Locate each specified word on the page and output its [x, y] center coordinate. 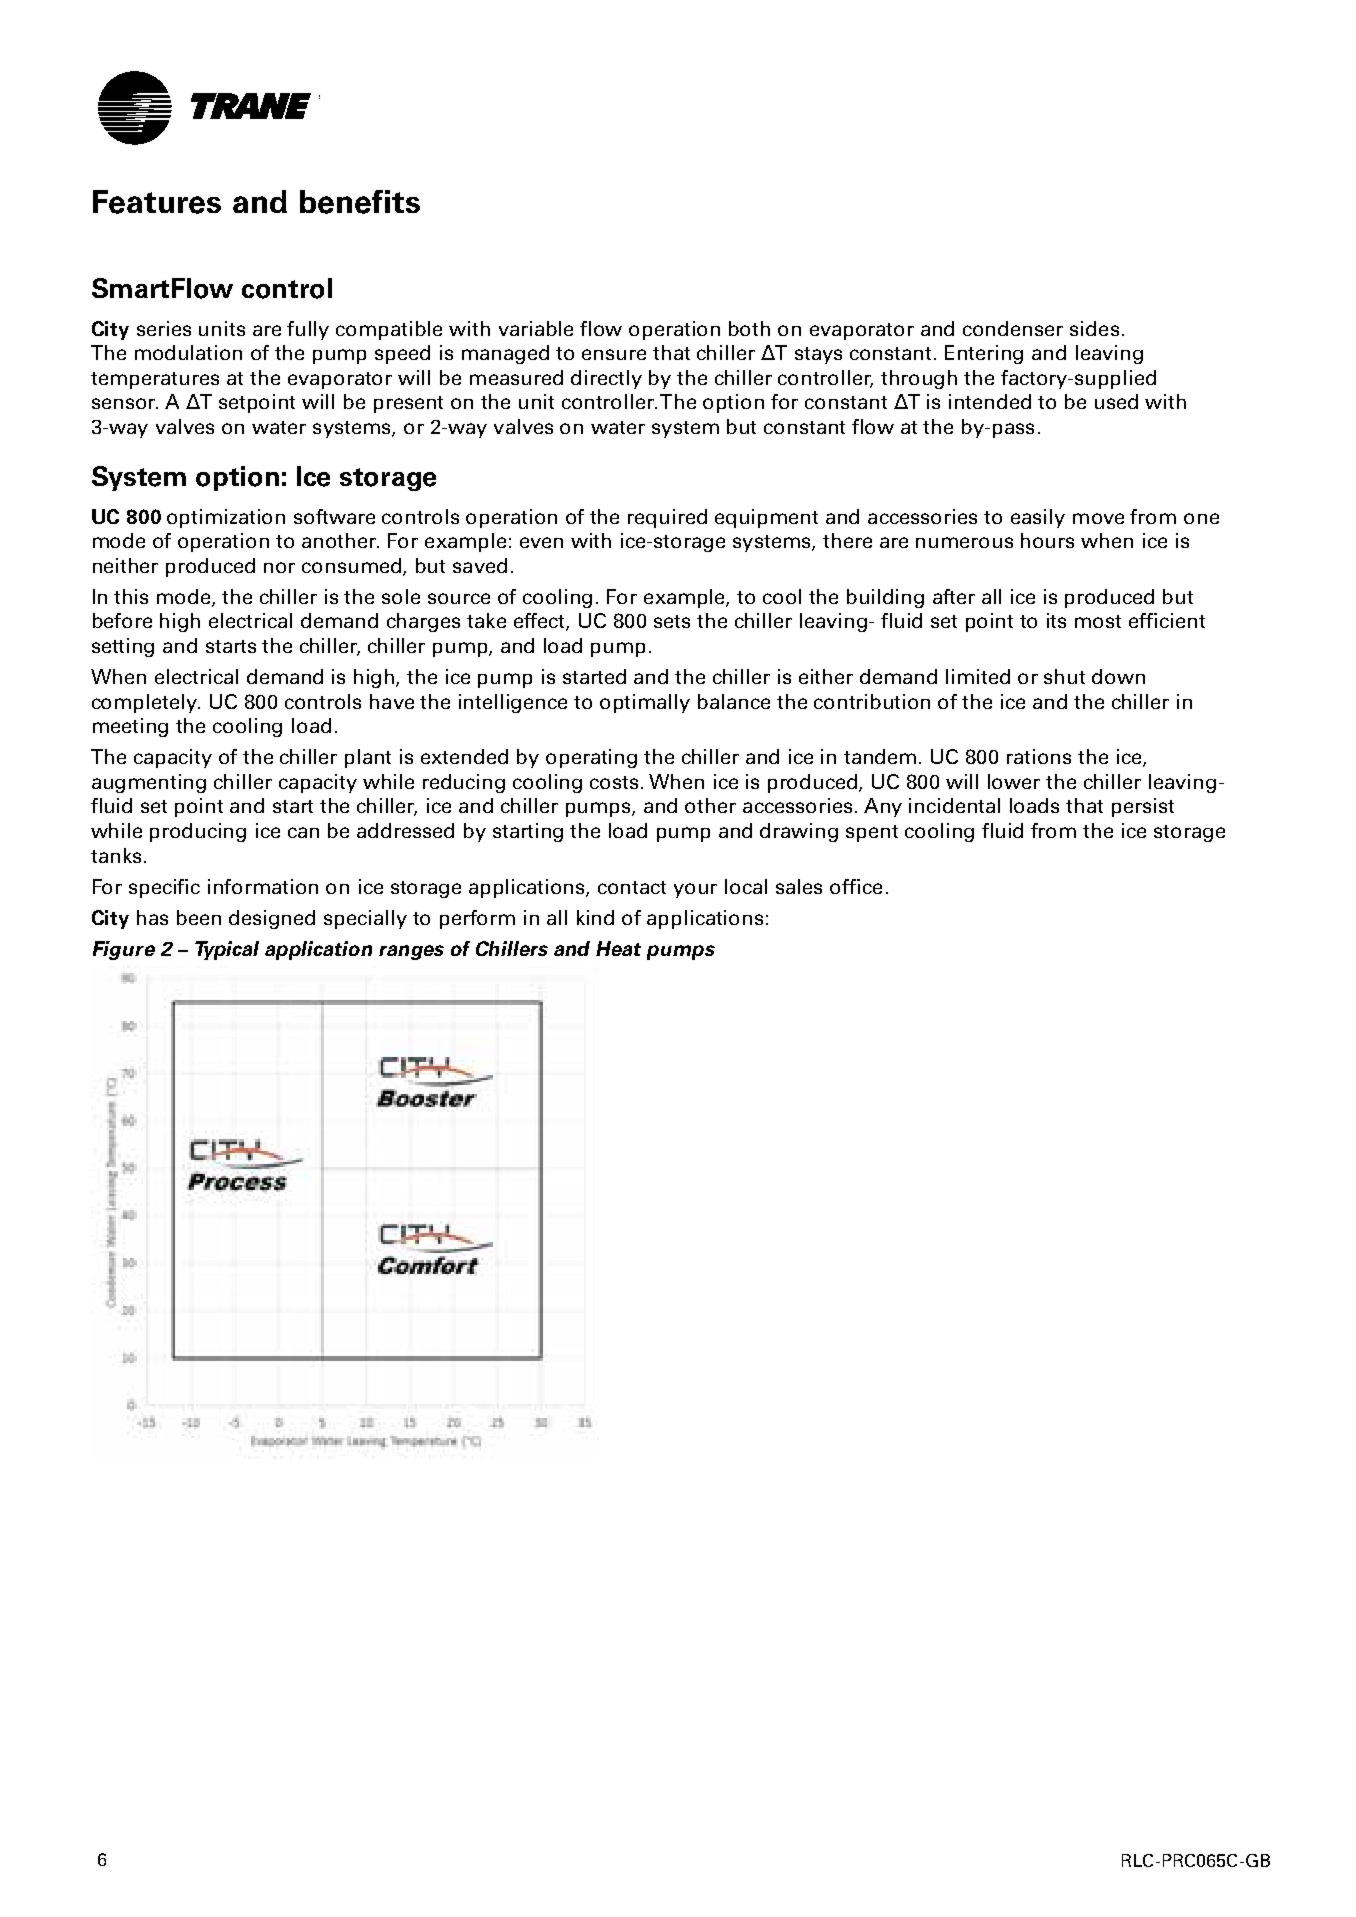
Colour [120, 1158]
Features [157, 202]
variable [536, 328]
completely [146, 703]
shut [1064, 676]
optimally [645, 703]
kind [595, 917]
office [856, 886]
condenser [1013, 328]
